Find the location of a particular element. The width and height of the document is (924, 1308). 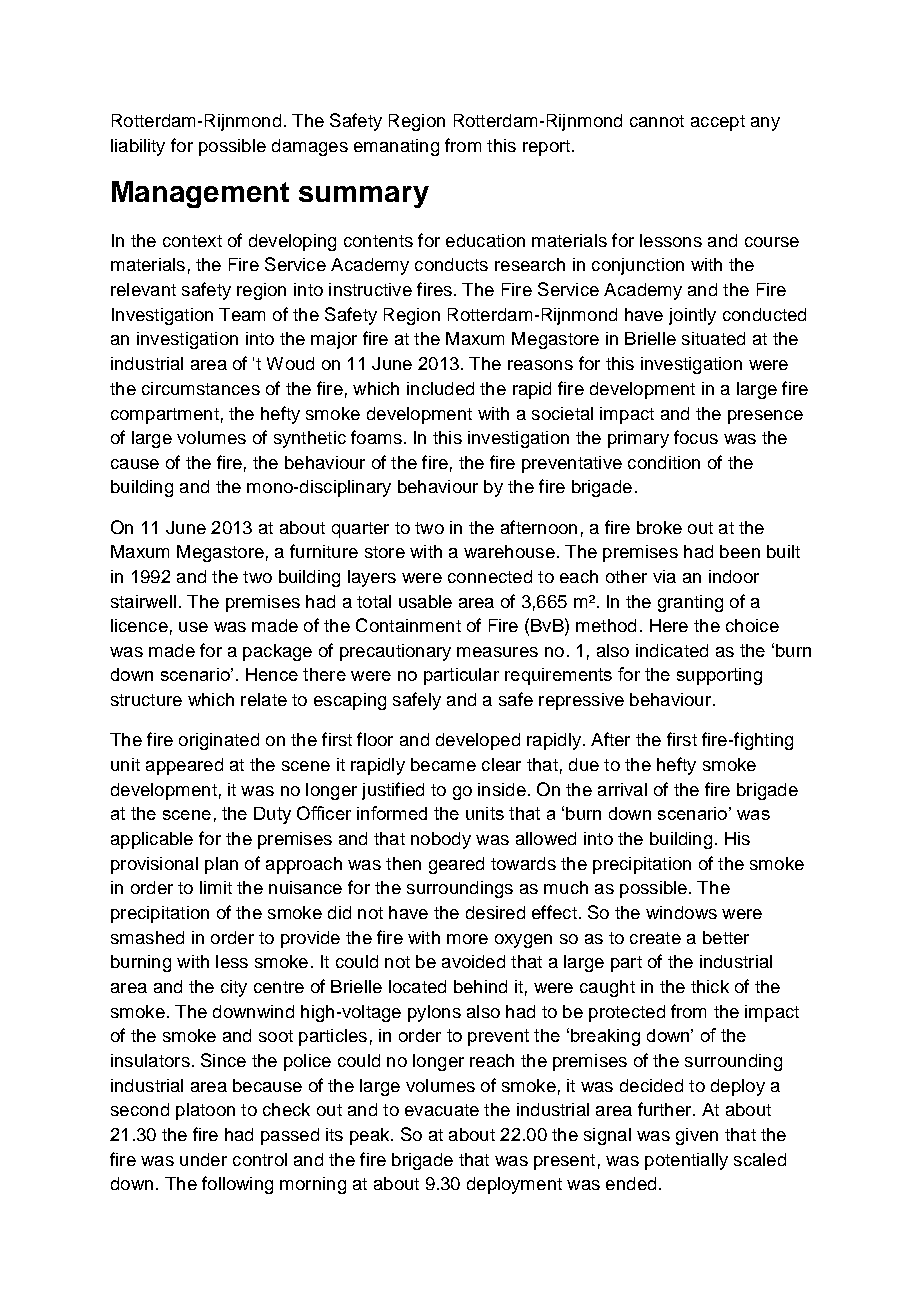

Management is located at coordinates (200, 194).
